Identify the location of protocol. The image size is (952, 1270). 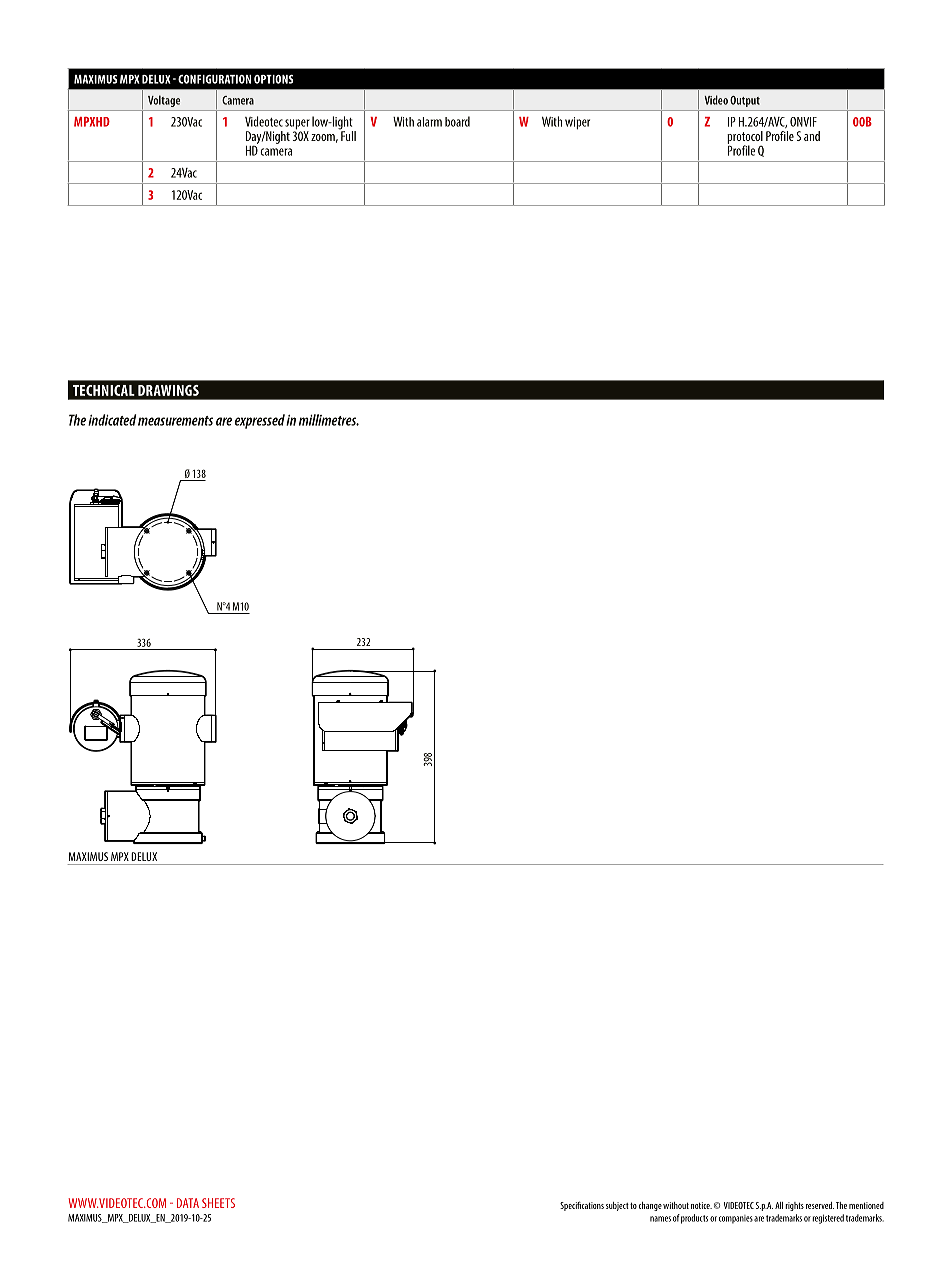
(745, 138).
